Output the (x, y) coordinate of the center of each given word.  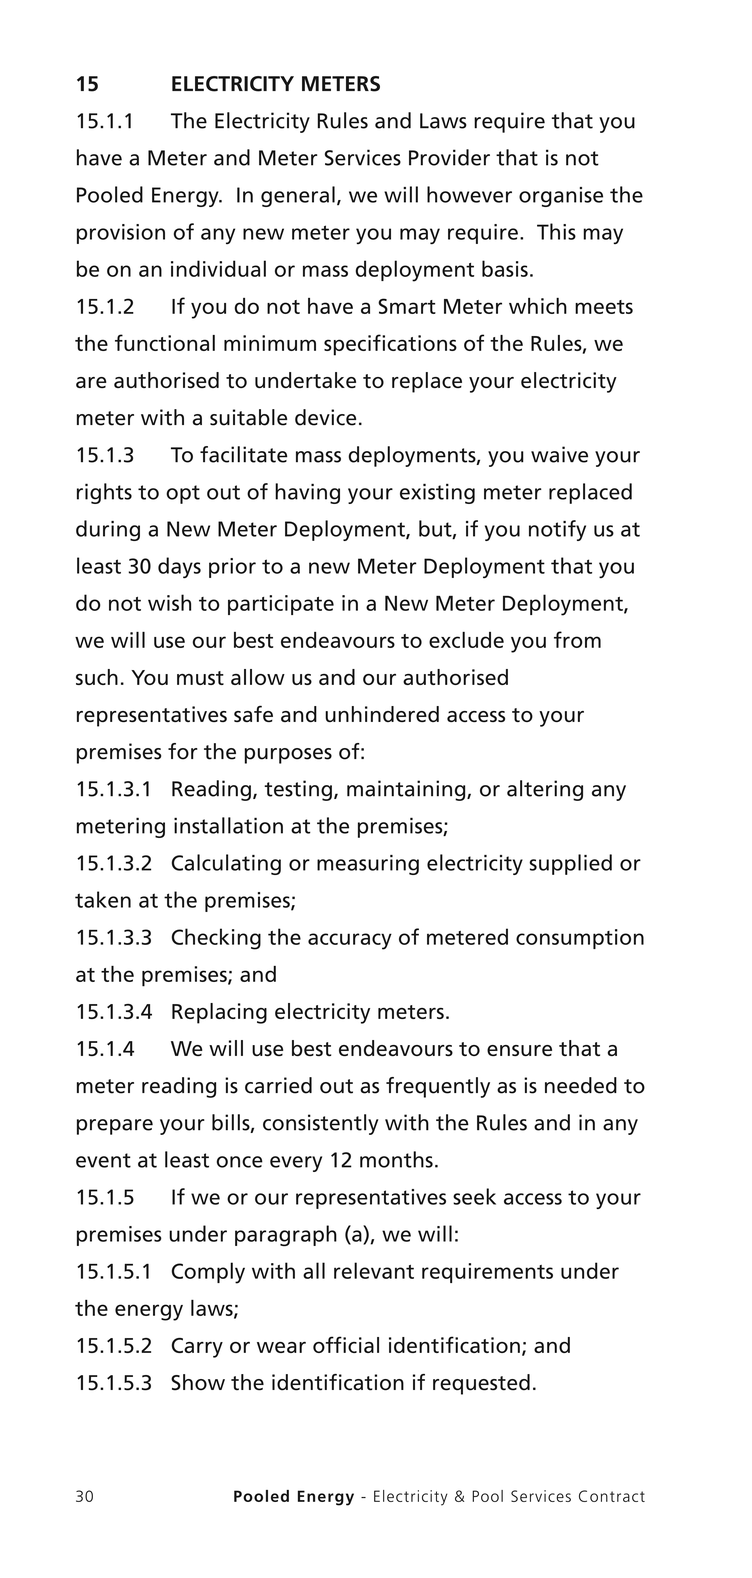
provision (121, 234)
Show (198, 1382)
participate (281, 605)
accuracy (350, 941)
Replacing (219, 1013)
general (298, 196)
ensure (519, 1050)
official (346, 1344)
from (577, 639)
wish (169, 602)
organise (561, 197)
